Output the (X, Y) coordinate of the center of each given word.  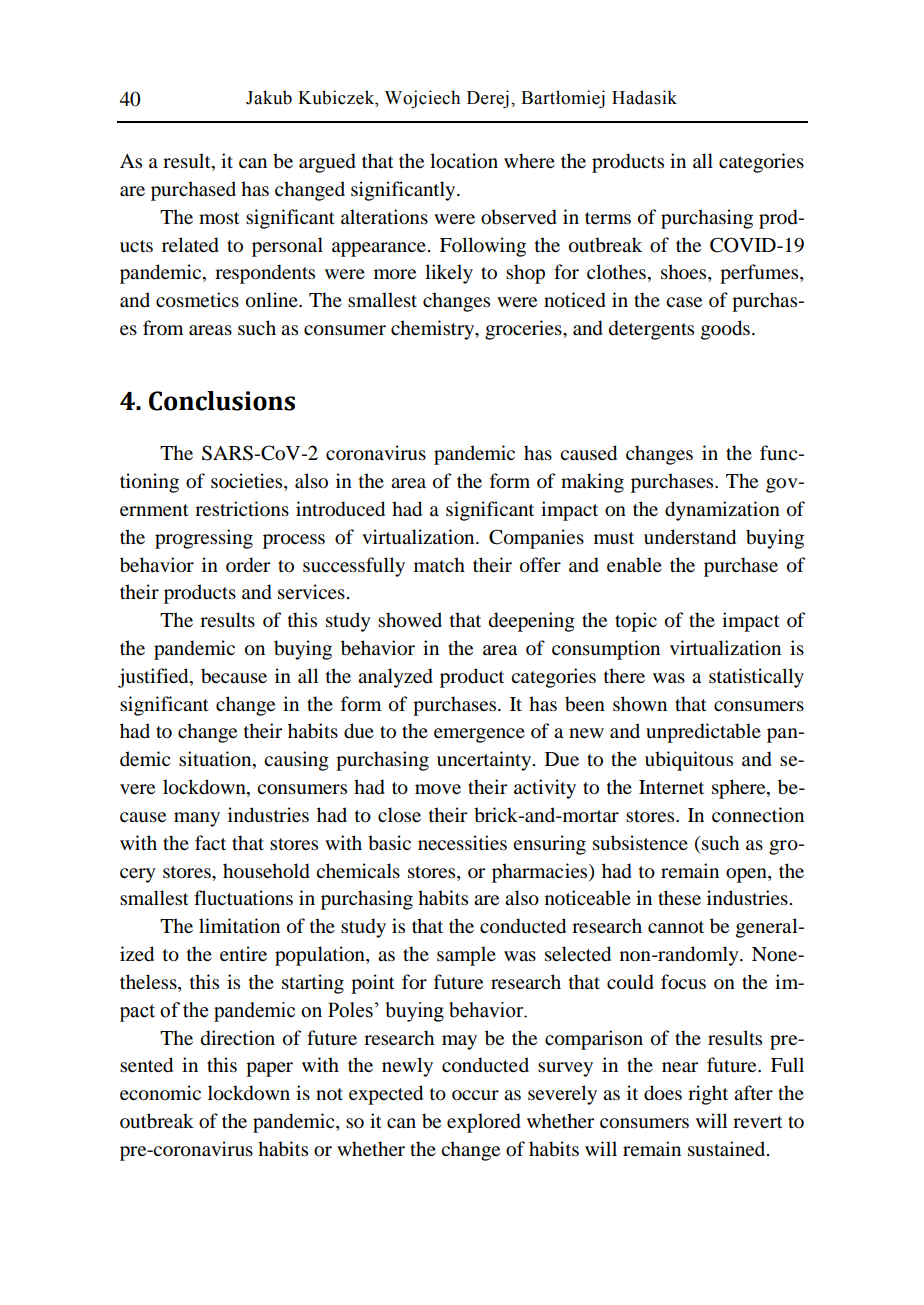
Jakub (269, 97)
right (708, 1095)
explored (484, 1123)
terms (608, 218)
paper (269, 1069)
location (464, 161)
